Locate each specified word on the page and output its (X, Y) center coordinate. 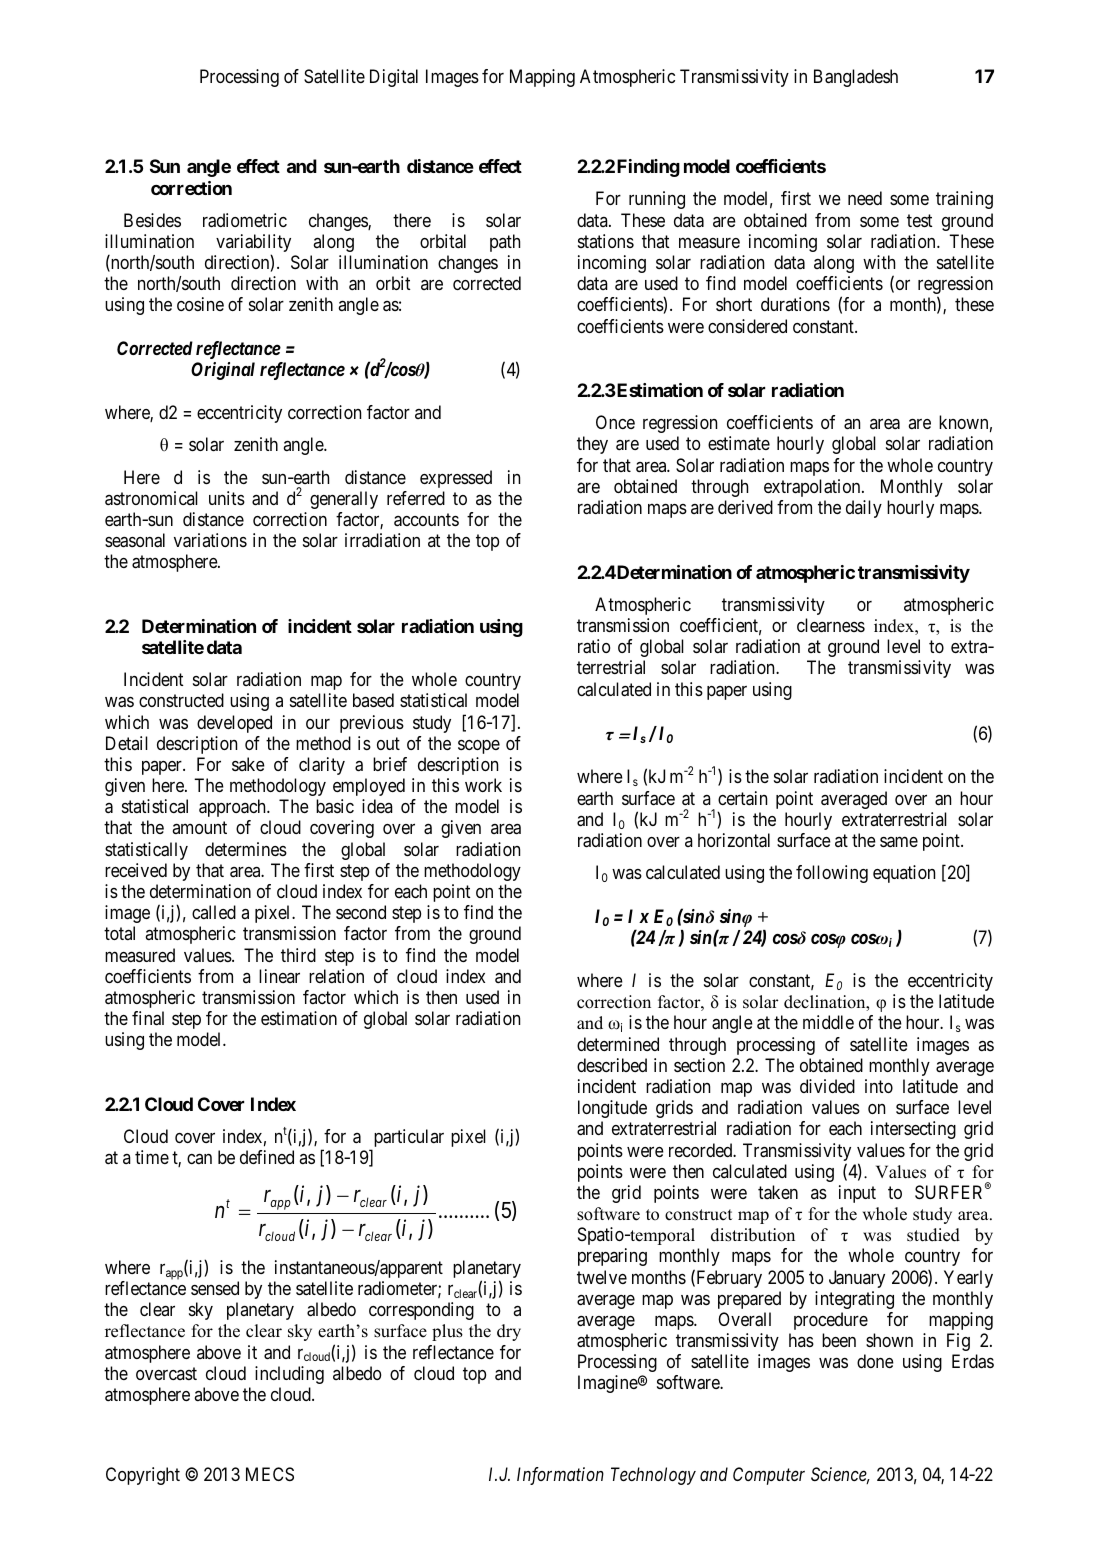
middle (828, 1022)
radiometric (245, 220)
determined (618, 1044)
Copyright (143, 1476)
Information (560, 1476)
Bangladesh (856, 78)
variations (210, 540)
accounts (426, 519)
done (875, 1361)
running (657, 200)
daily (864, 509)
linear (279, 976)
